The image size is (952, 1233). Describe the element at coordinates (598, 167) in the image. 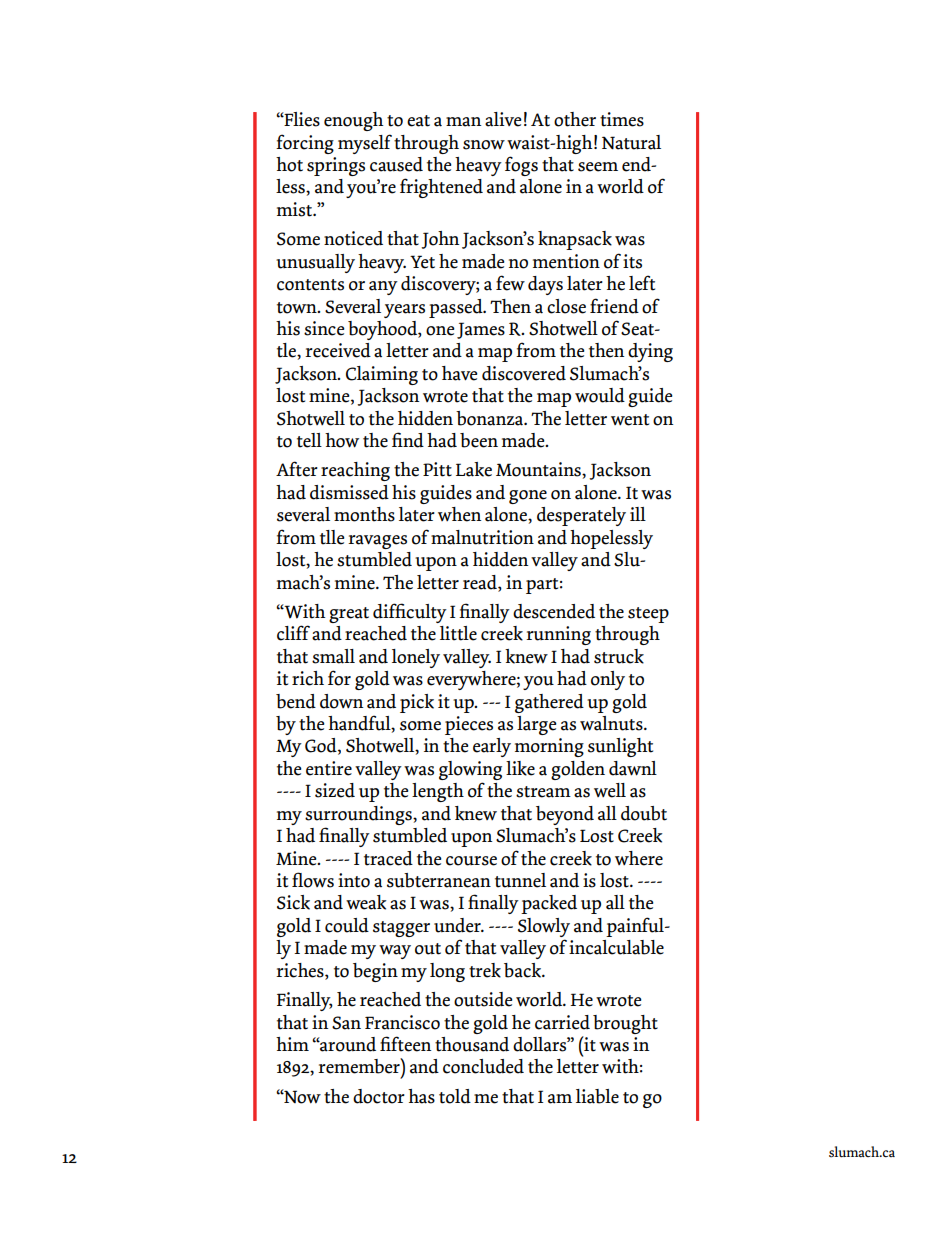

I see `seem` at that location.
